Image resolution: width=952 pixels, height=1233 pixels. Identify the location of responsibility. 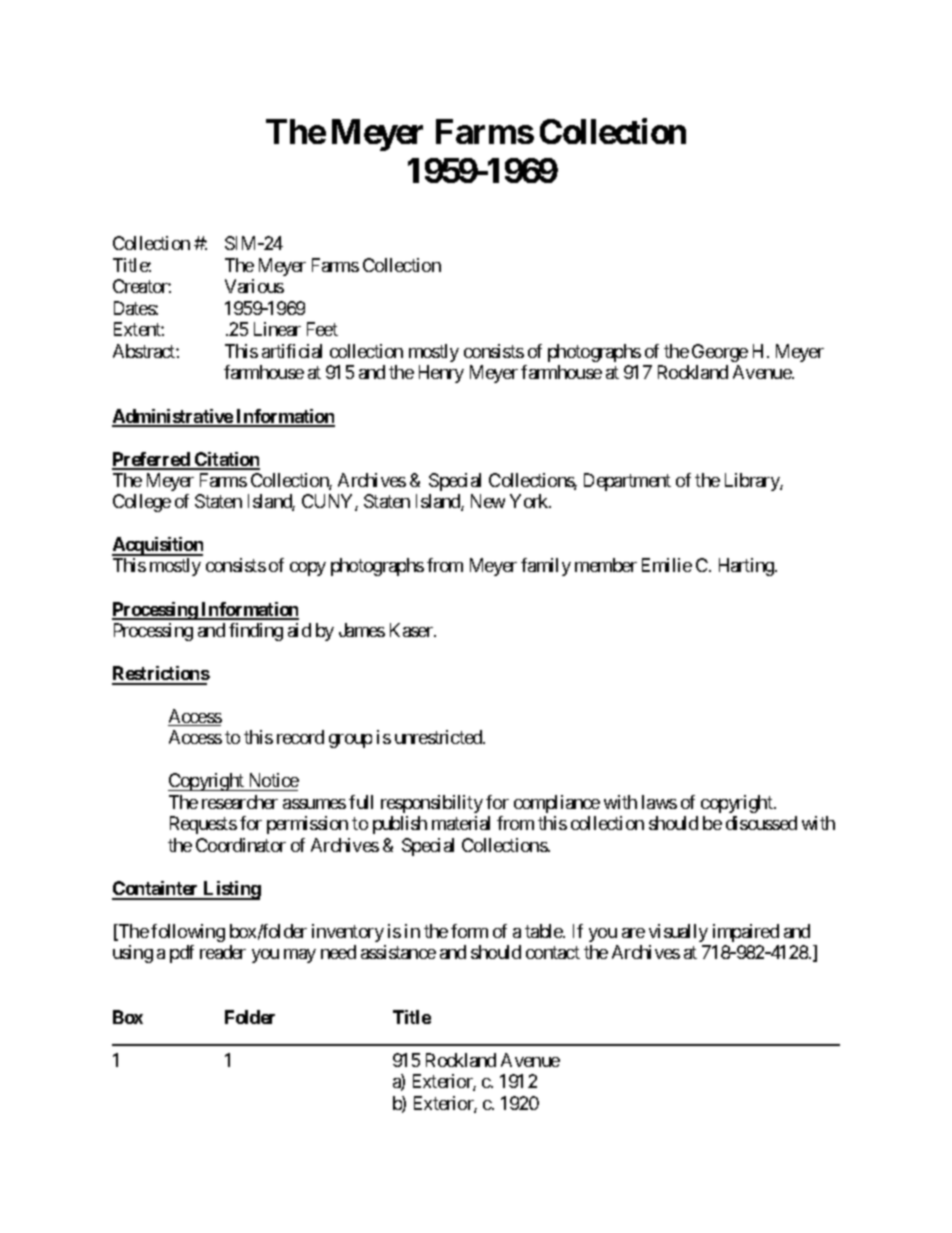
(432, 804).
